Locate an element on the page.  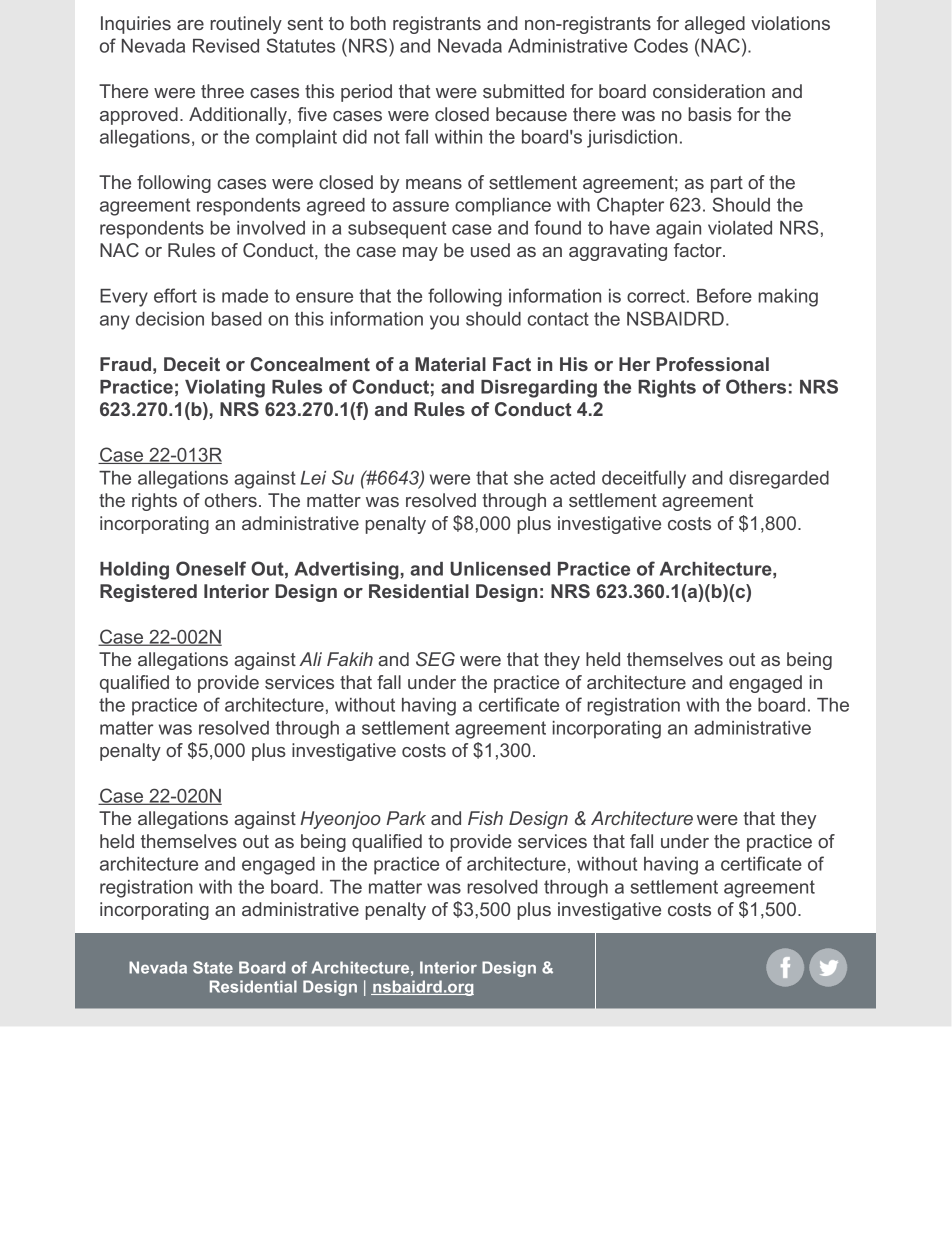
SEG is located at coordinates (435, 659).
